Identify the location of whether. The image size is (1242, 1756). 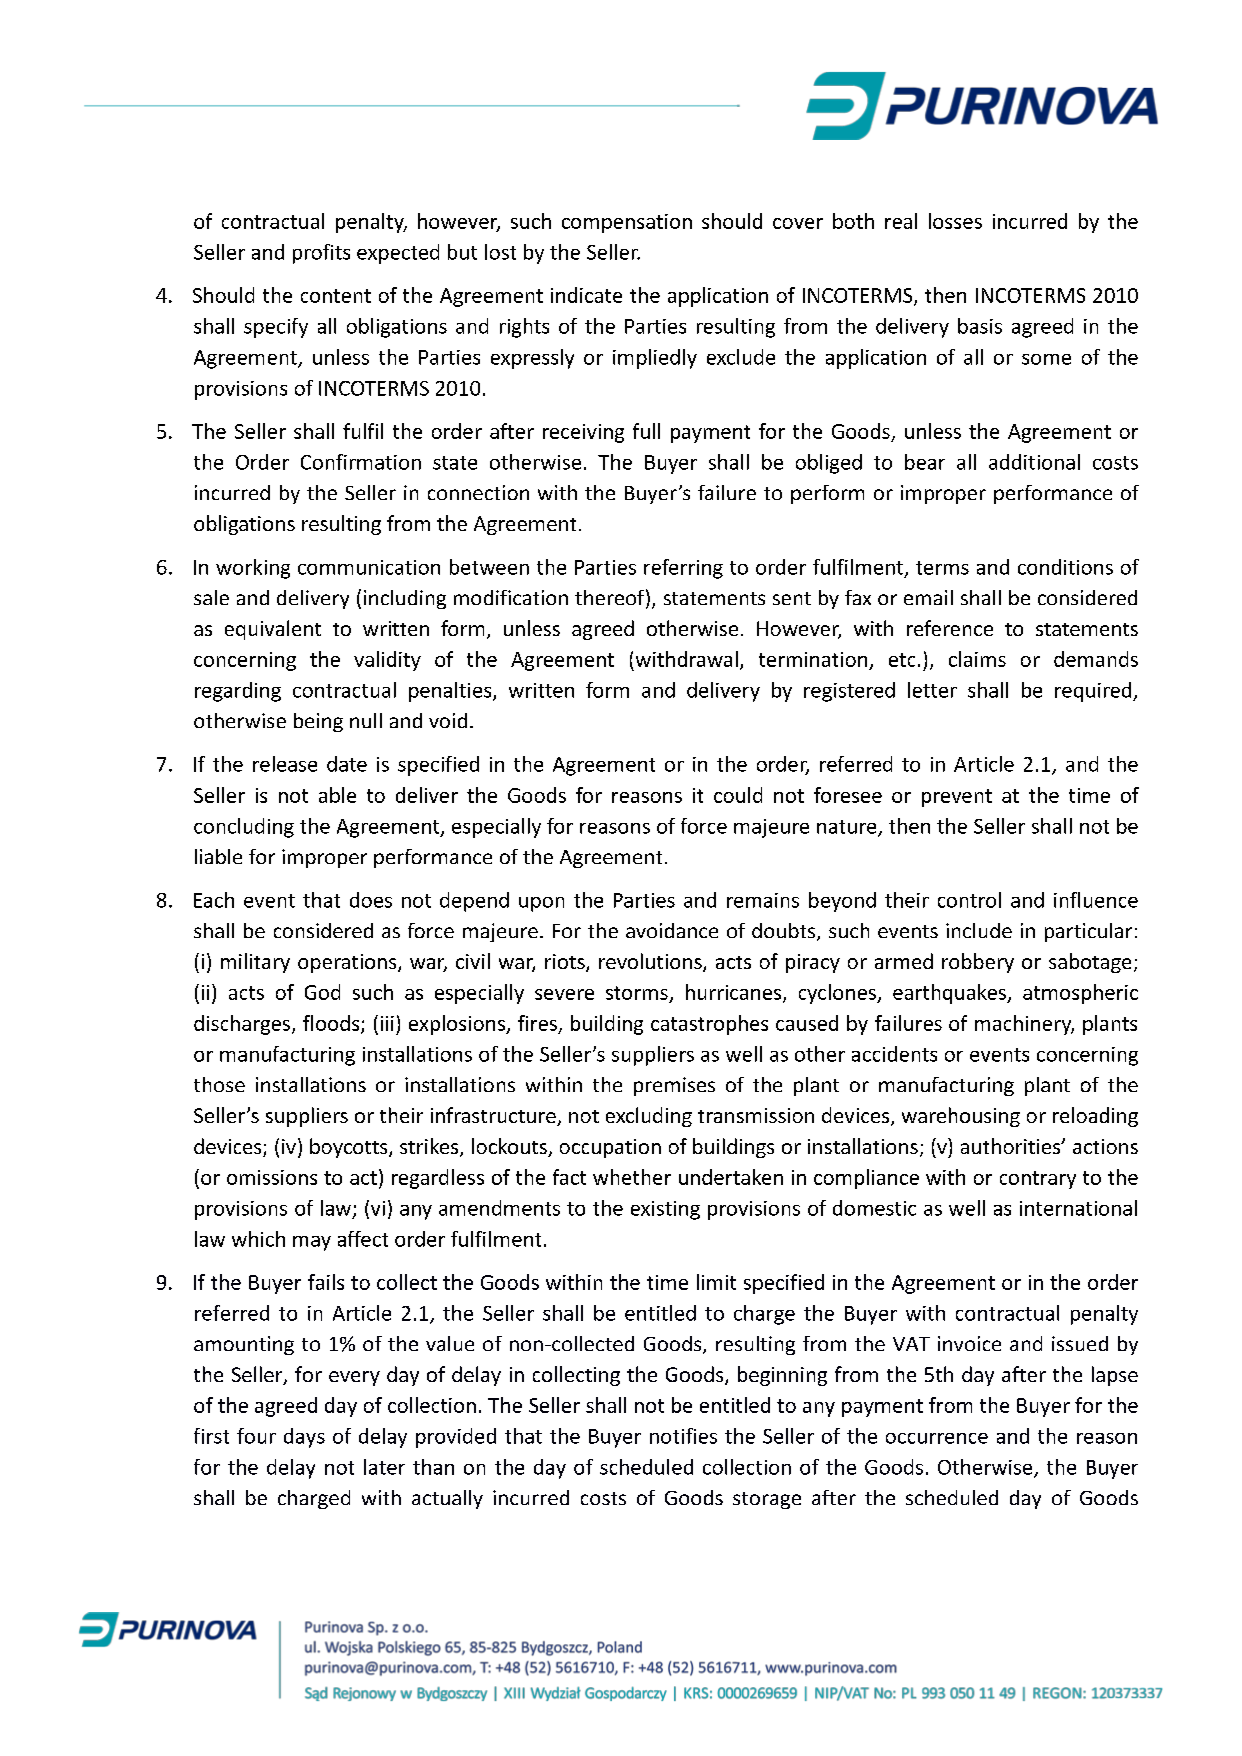
(632, 1177).
